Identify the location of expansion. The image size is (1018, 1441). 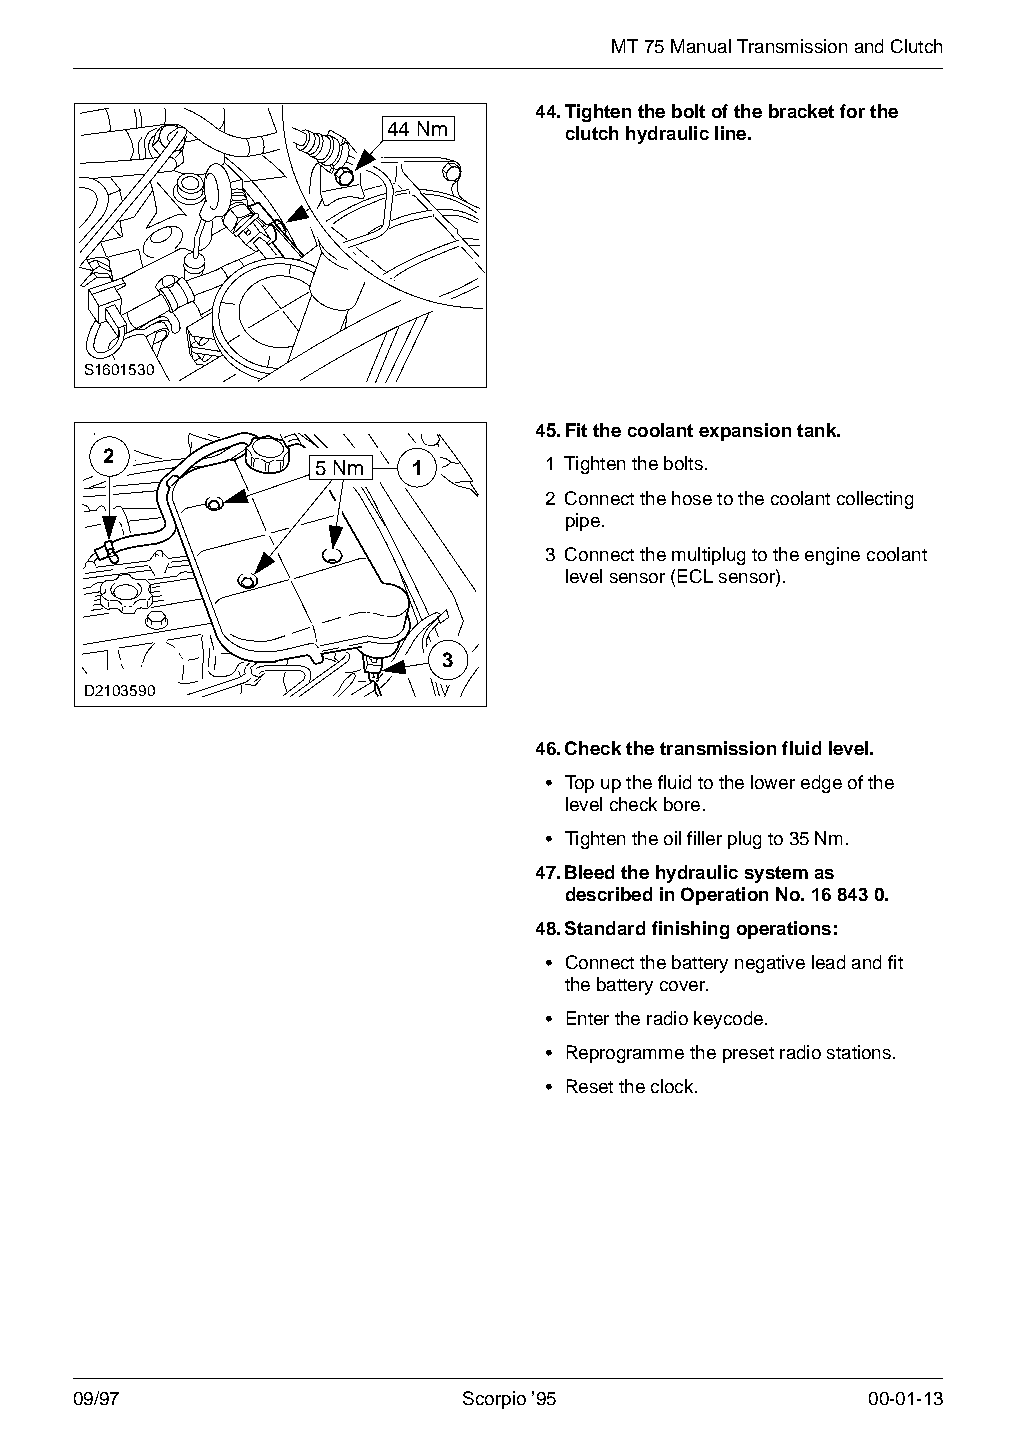
(745, 432).
